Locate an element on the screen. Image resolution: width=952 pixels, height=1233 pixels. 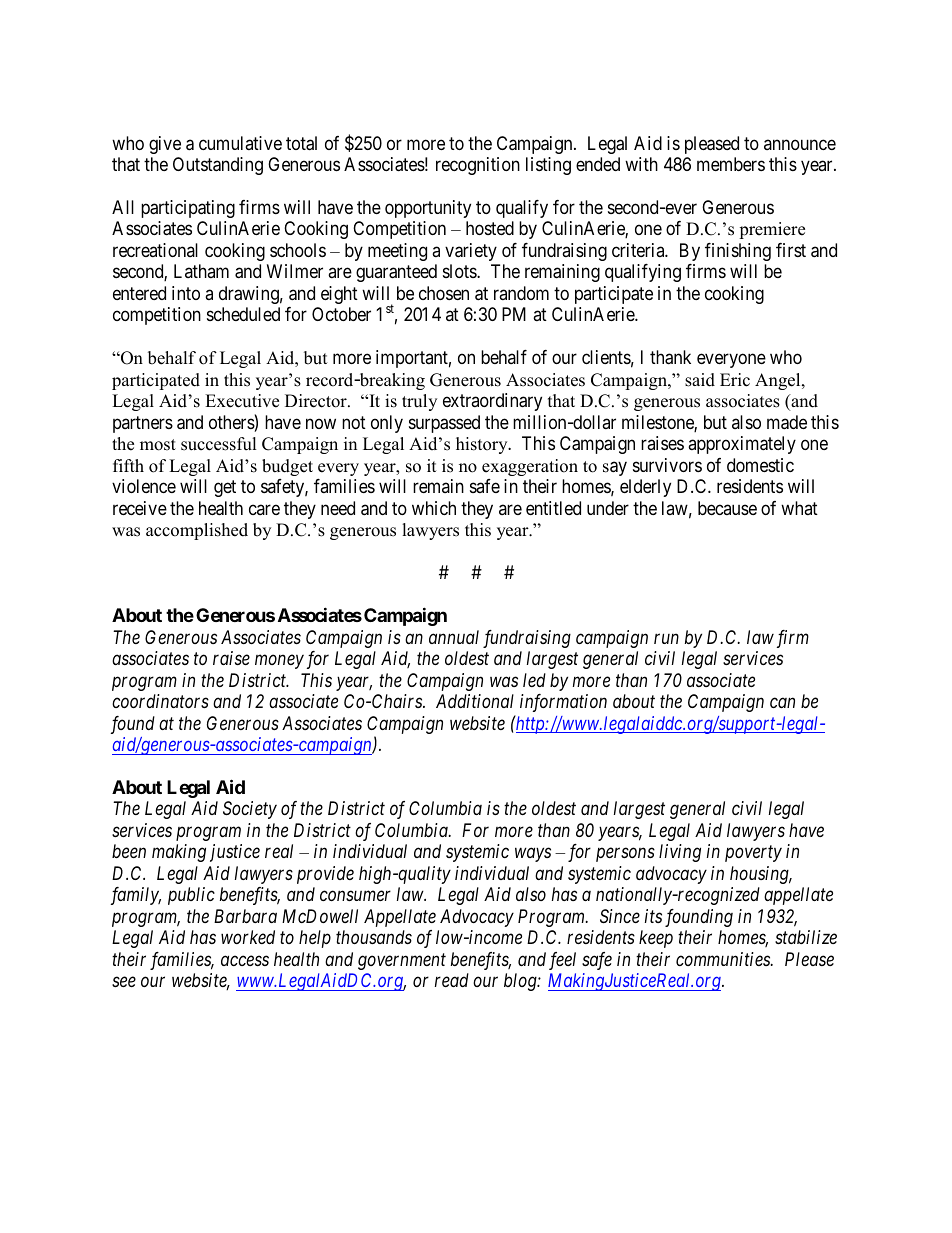
read is located at coordinates (452, 980).
